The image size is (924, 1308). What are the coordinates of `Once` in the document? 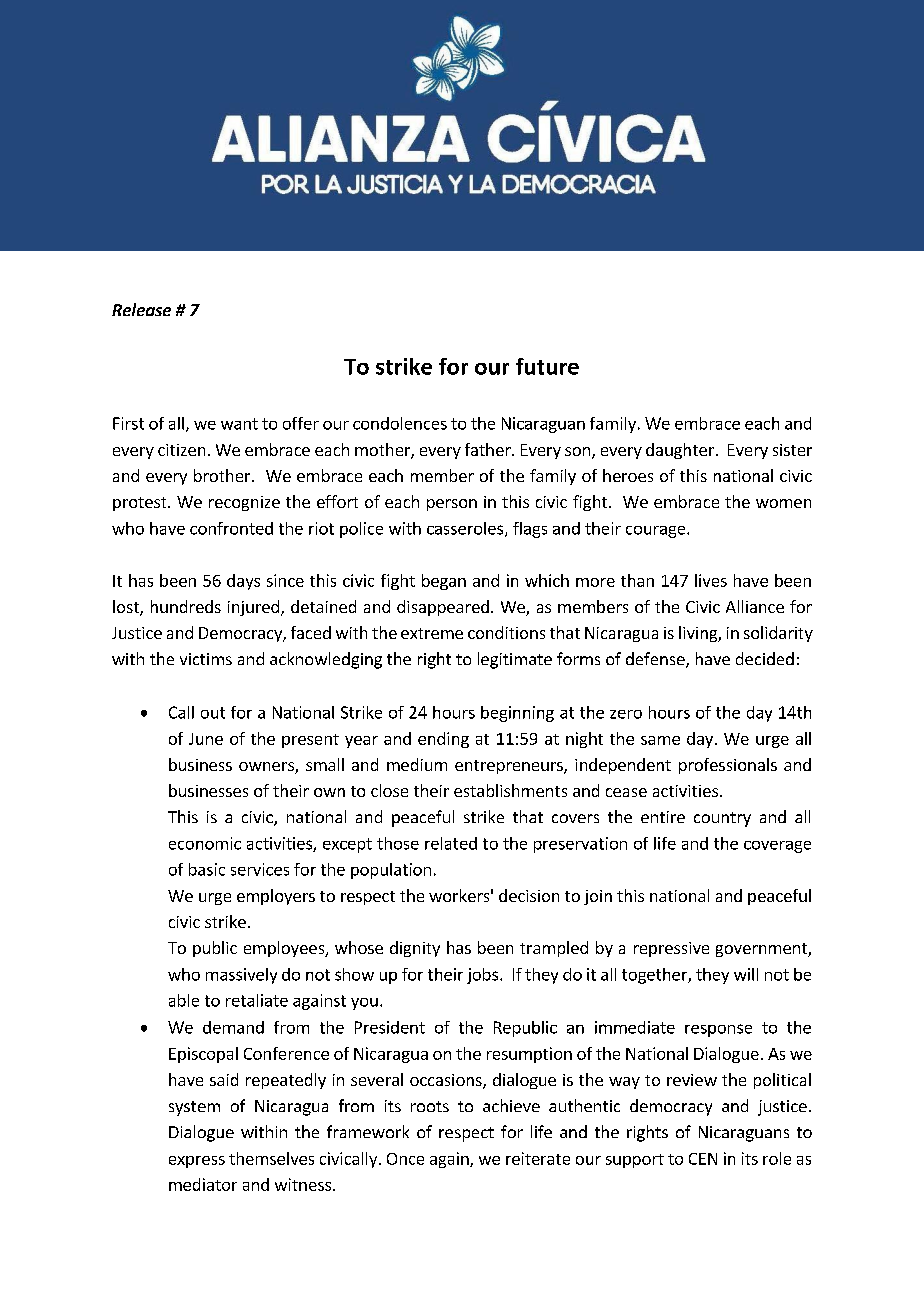 It's located at (405, 1159).
